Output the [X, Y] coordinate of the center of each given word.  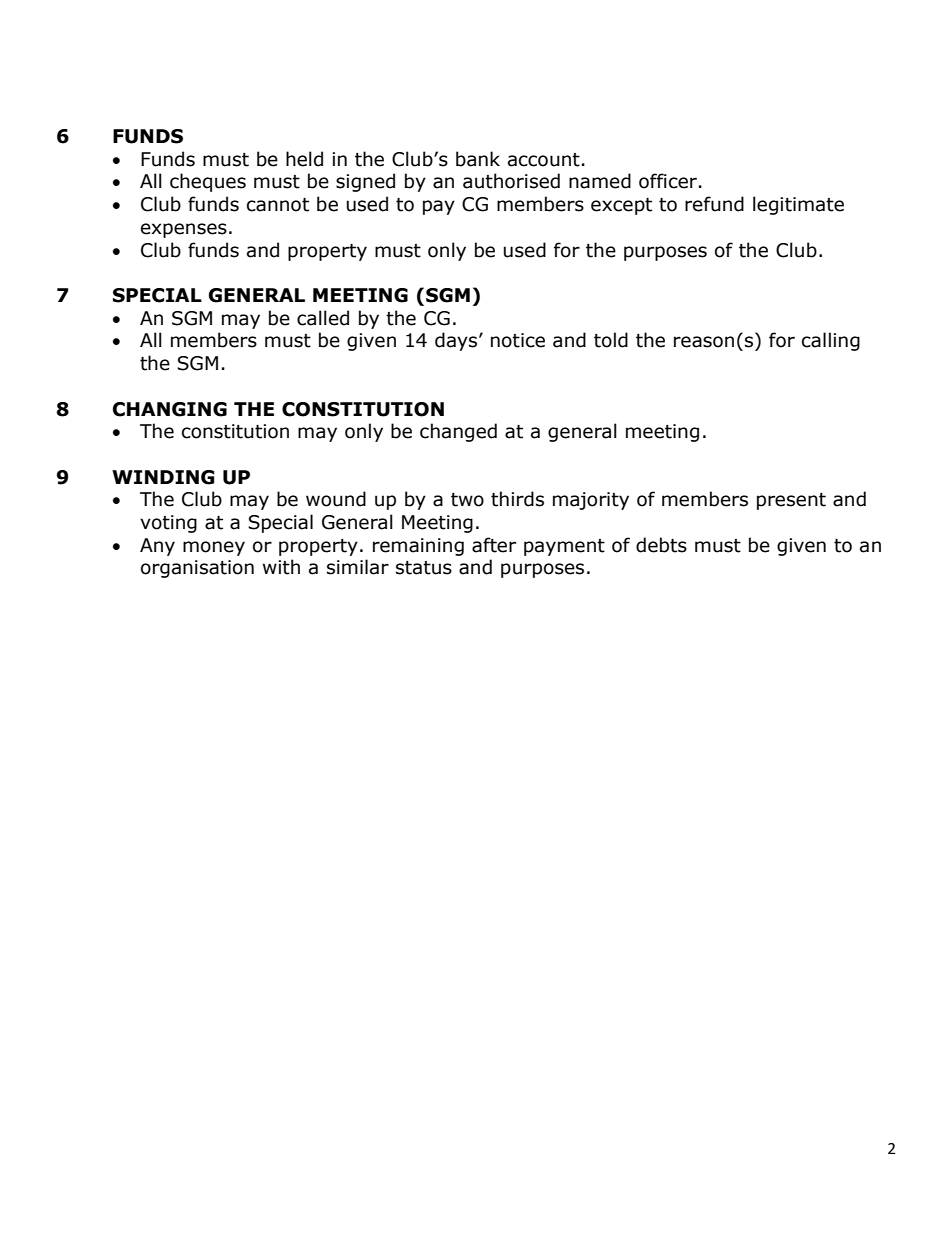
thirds [517, 499]
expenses [184, 230]
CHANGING [170, 409]
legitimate [798, 205]
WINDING [163, 477]
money [214, 548]
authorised [511, 181]
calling [831, 341]
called [323, 318]
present [791, 501]
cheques [208, 182]
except [621, 206]
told [611, 340]
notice [518, 340]
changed [458, 432]
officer [668, 181]
